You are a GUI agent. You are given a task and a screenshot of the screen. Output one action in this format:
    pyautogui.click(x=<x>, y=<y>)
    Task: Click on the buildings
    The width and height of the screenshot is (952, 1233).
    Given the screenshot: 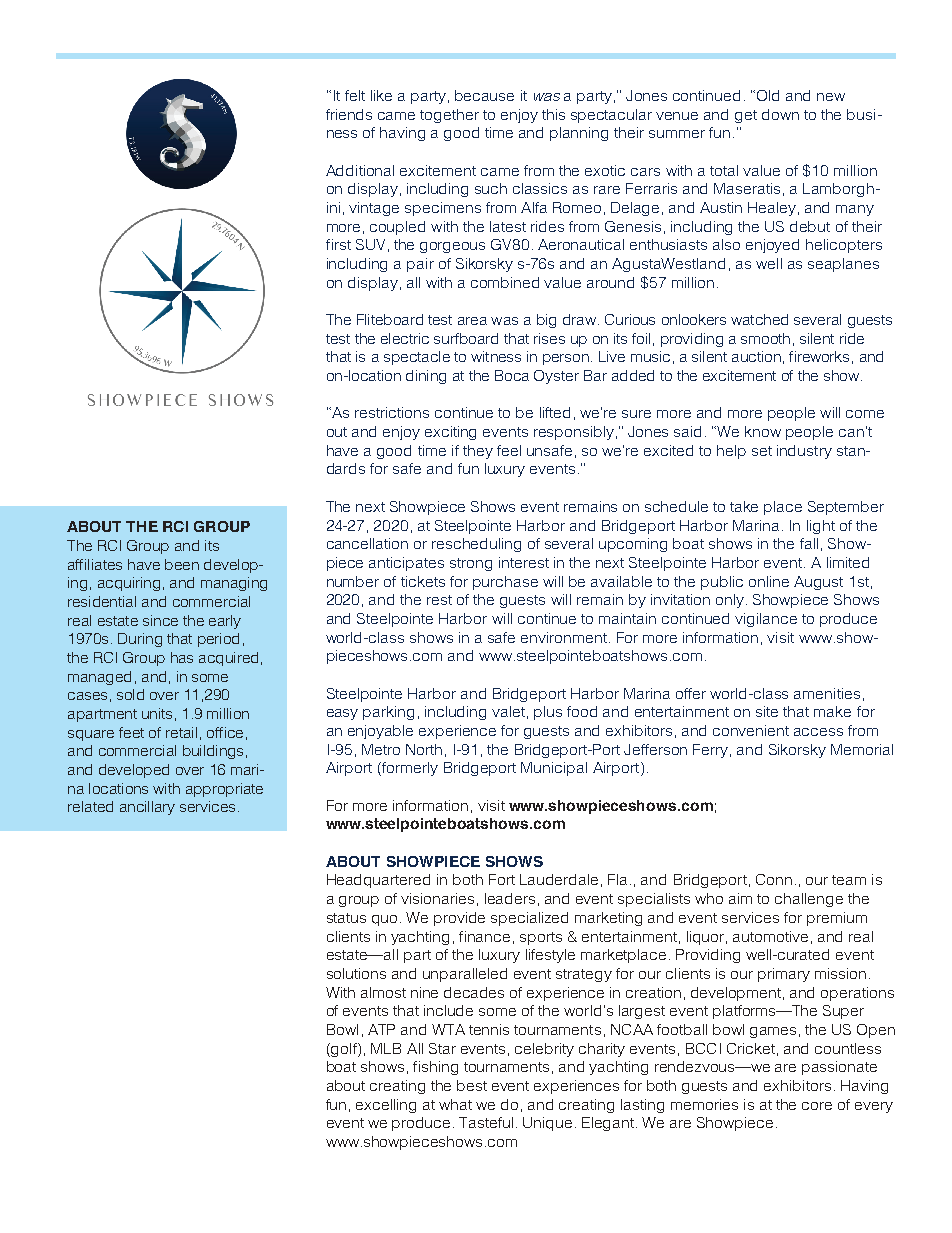 What is the action you would take?
    pyautogui.click(x=213, y=752)
